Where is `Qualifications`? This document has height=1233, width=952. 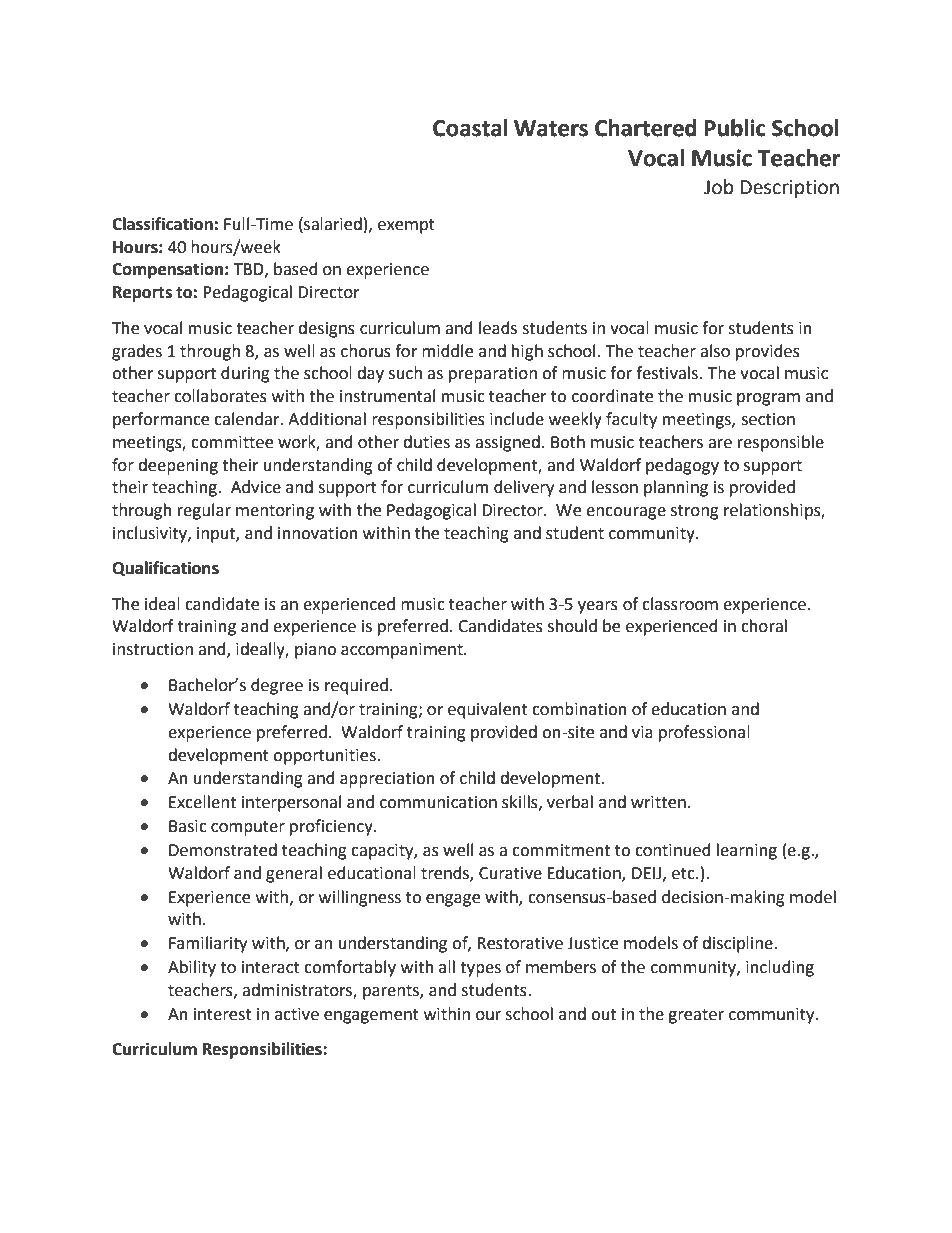
Qualifications is located at coordinates (165, 569).
